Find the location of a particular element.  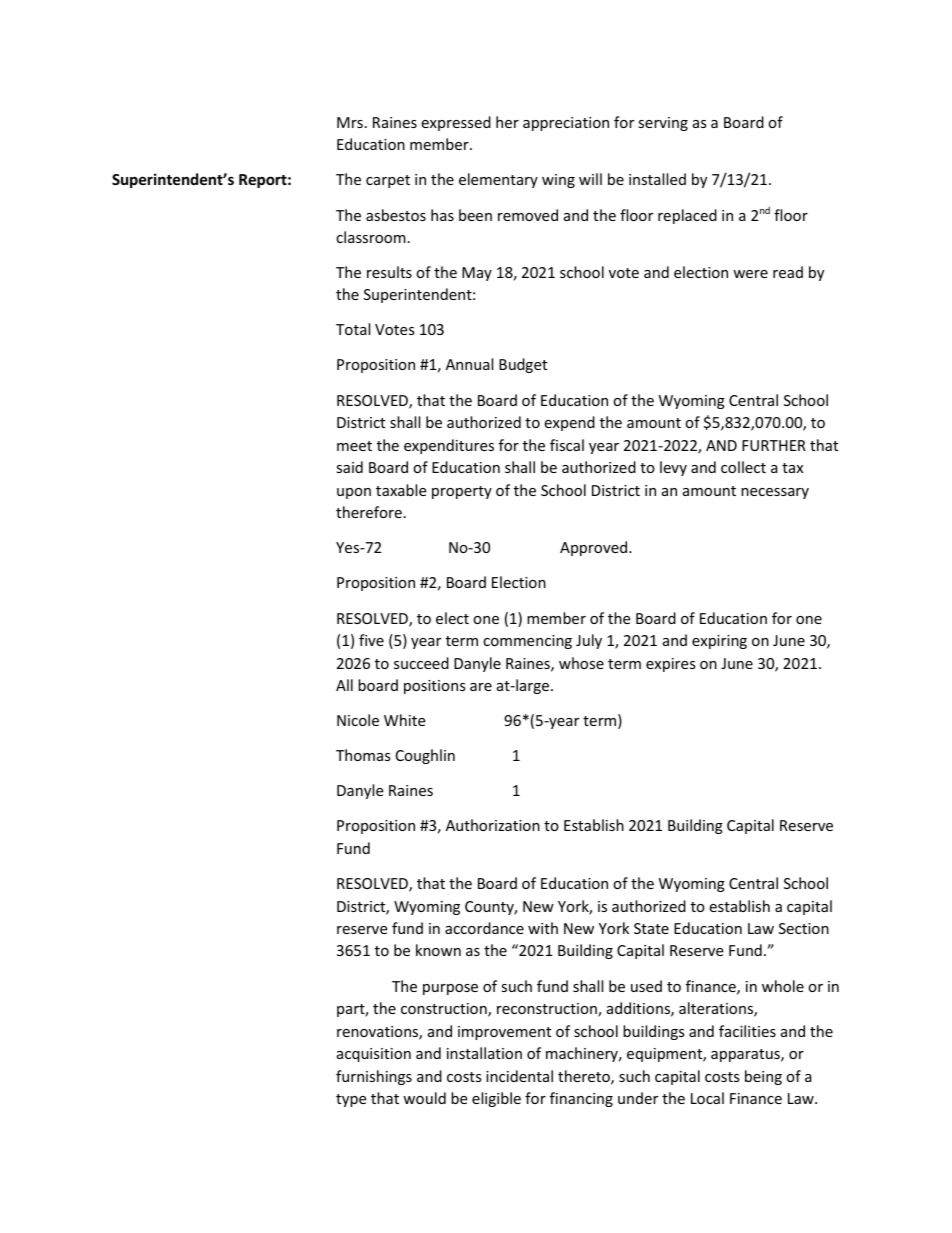

whose is located at coordinates (581, 663).
